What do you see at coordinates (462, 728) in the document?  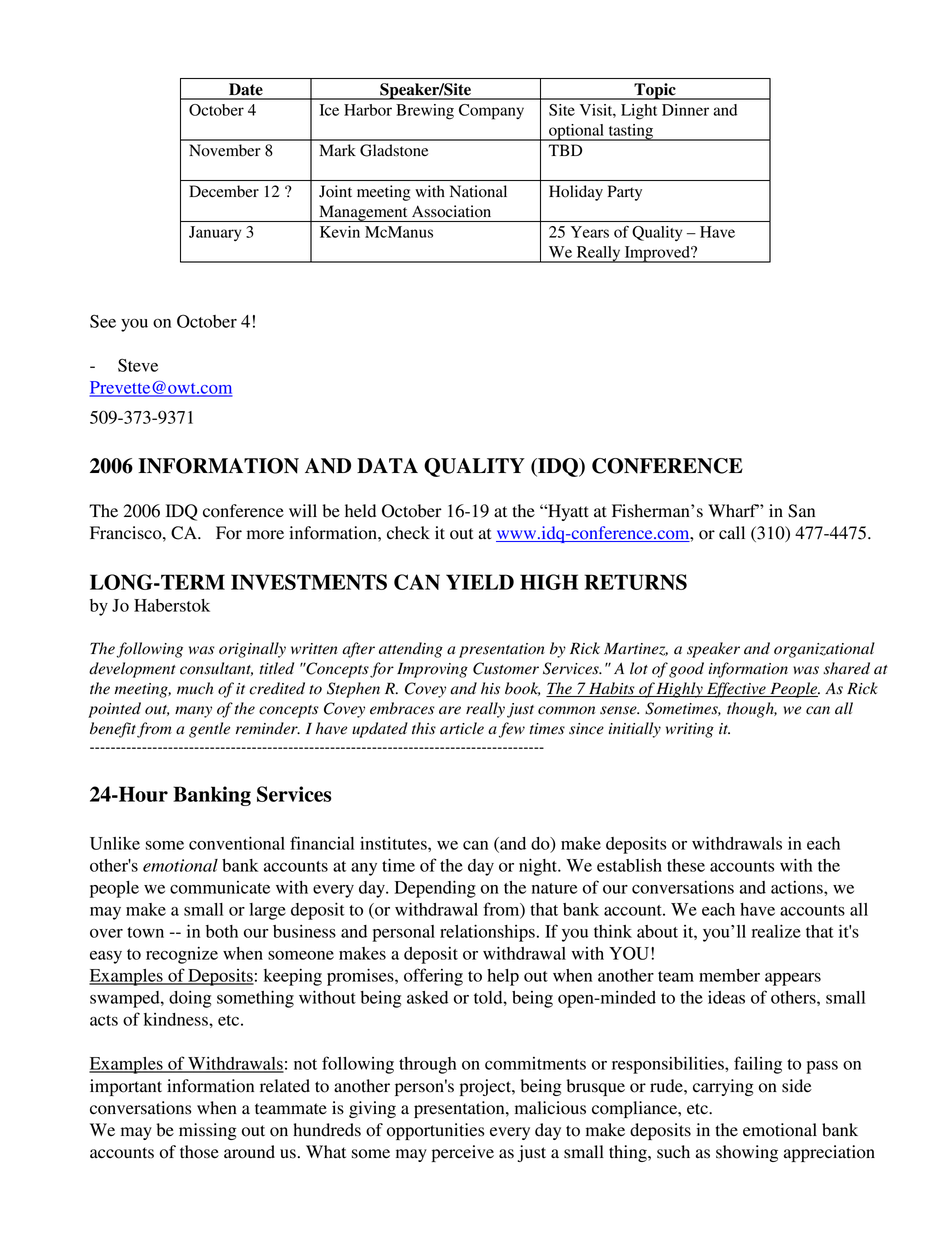 I see `article` at bounding box center [462, 728].
